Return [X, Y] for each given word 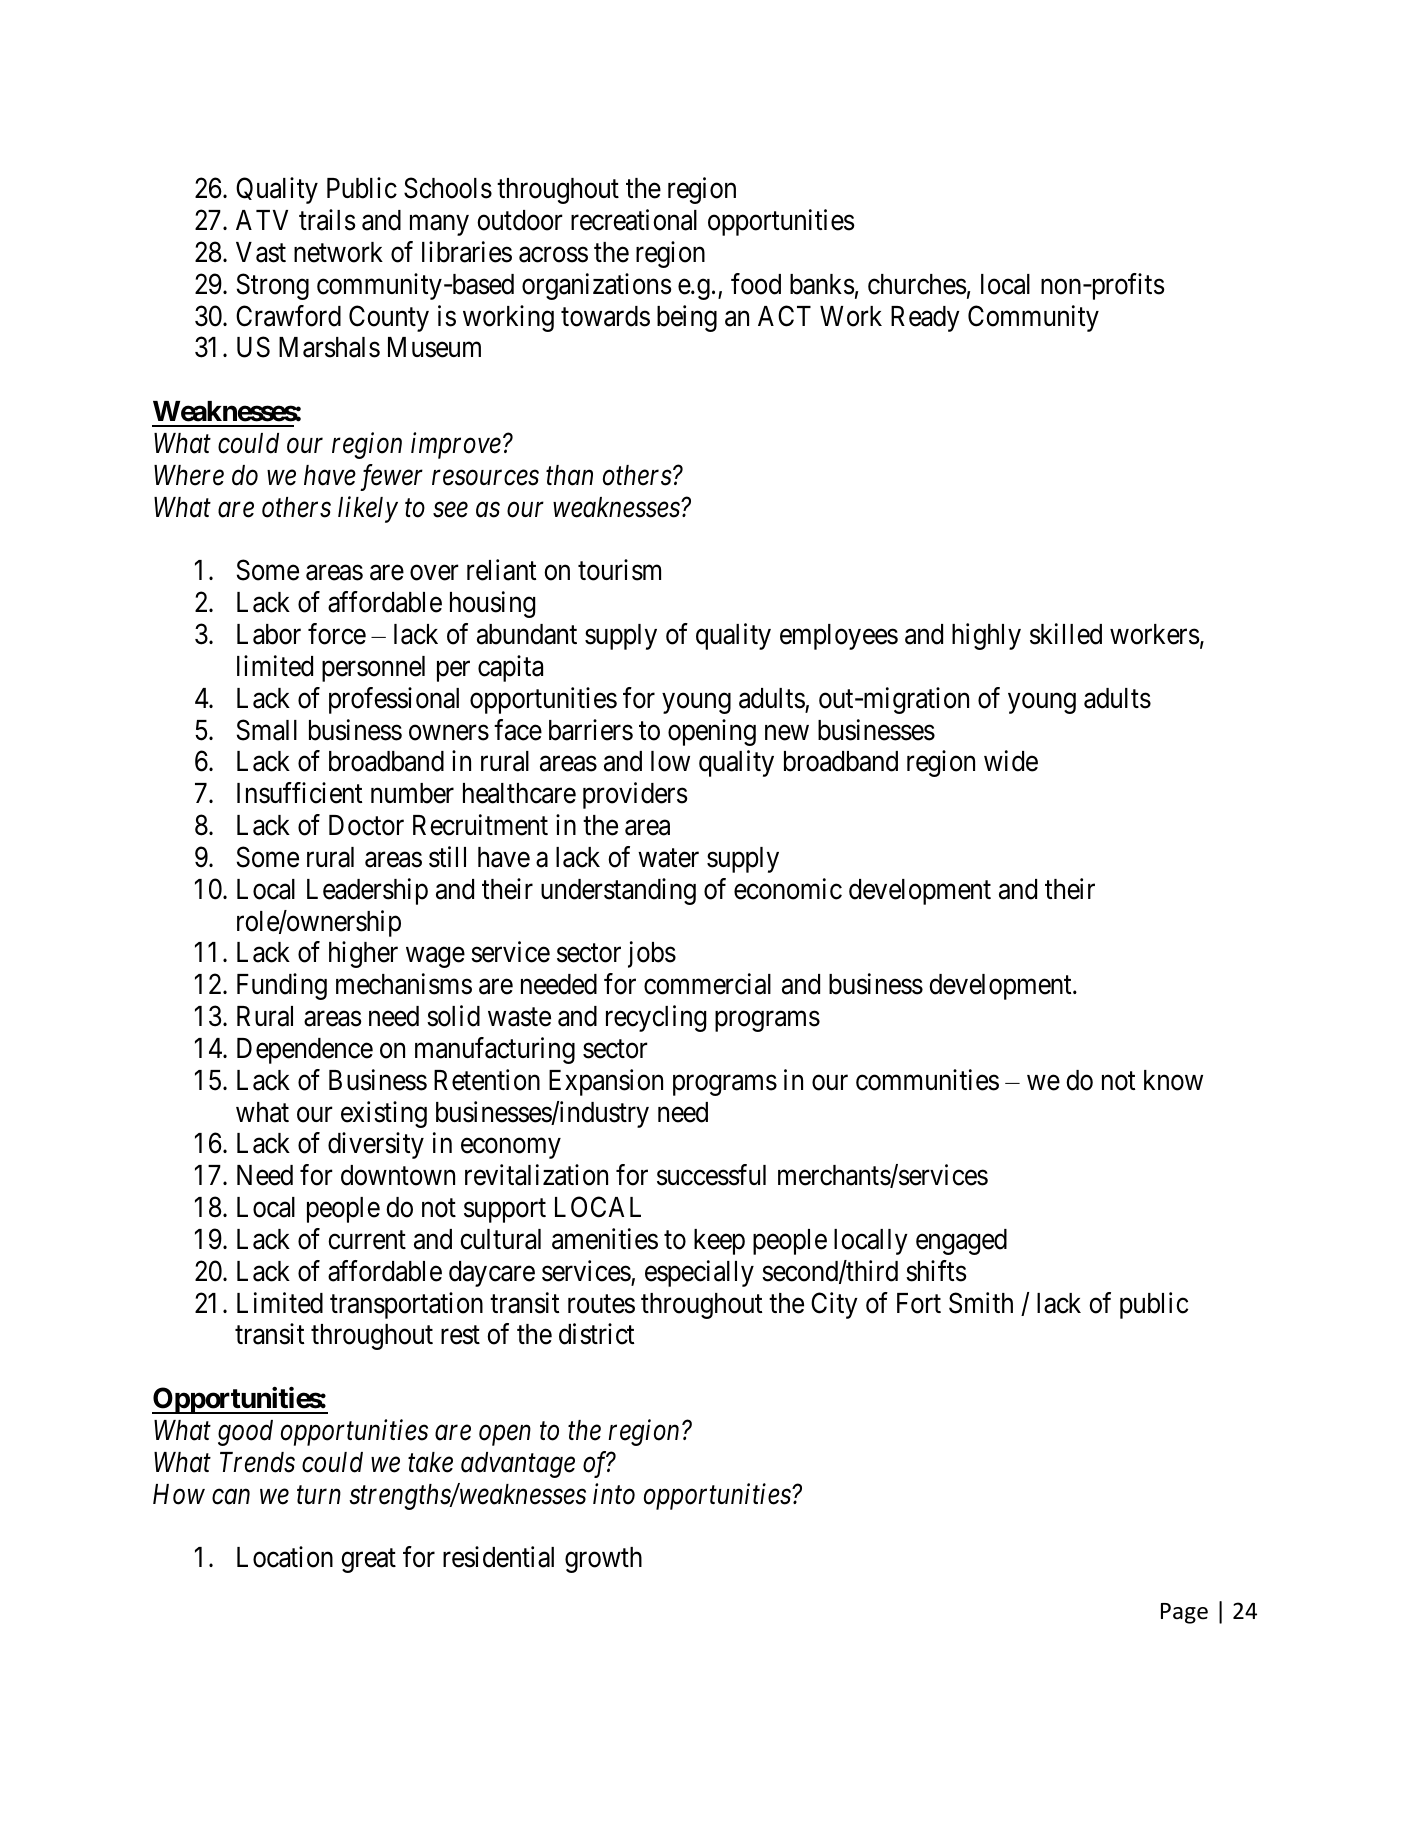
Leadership [367, 891]
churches [917, 284]
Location [285, 1557]
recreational [634, 220]
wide [1011, 761]
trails [327, 220]
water [668, 858]
